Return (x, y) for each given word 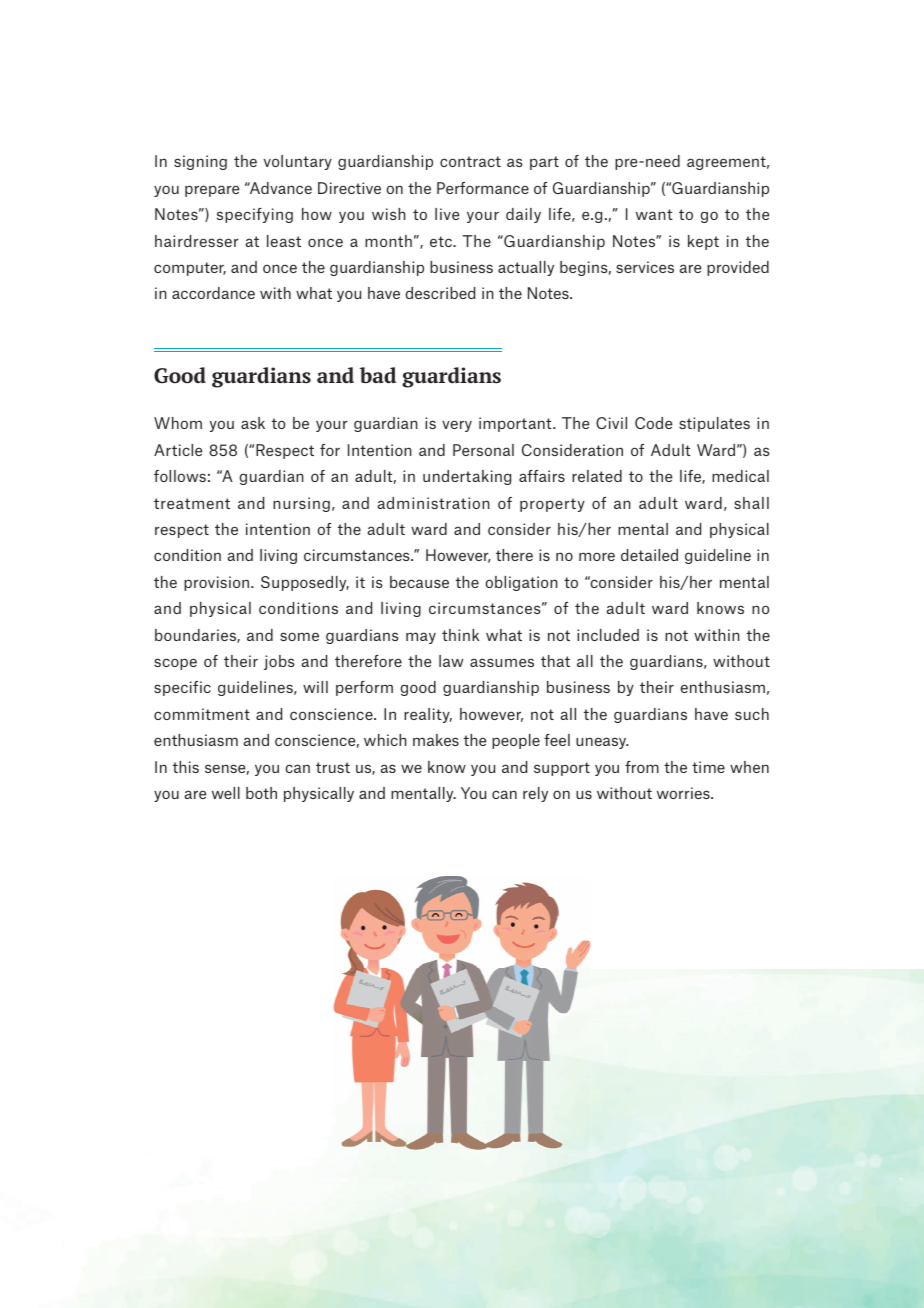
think (460, 635)
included (608, 635)
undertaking (467, 477)
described (440, 293)
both (261, 793)
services (645, 267)
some (299, 636)
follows (180, 476)
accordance (213, 293)
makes (436, 740)
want (654, 214)
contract (470, 161)
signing (200, 162)
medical (740, 476)
